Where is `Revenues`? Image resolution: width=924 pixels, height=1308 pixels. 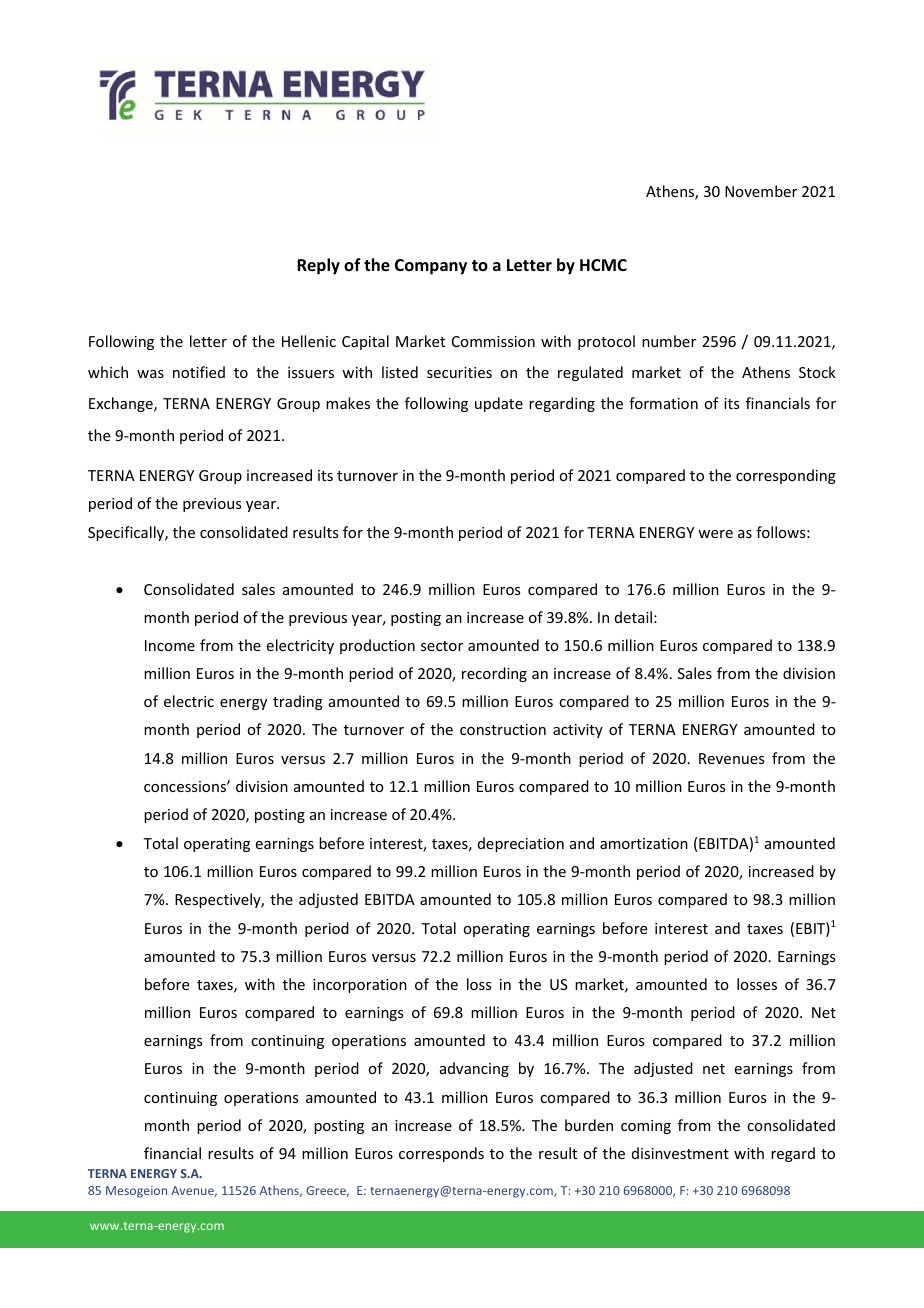
Revenues is located at coordinates (731, 758).
